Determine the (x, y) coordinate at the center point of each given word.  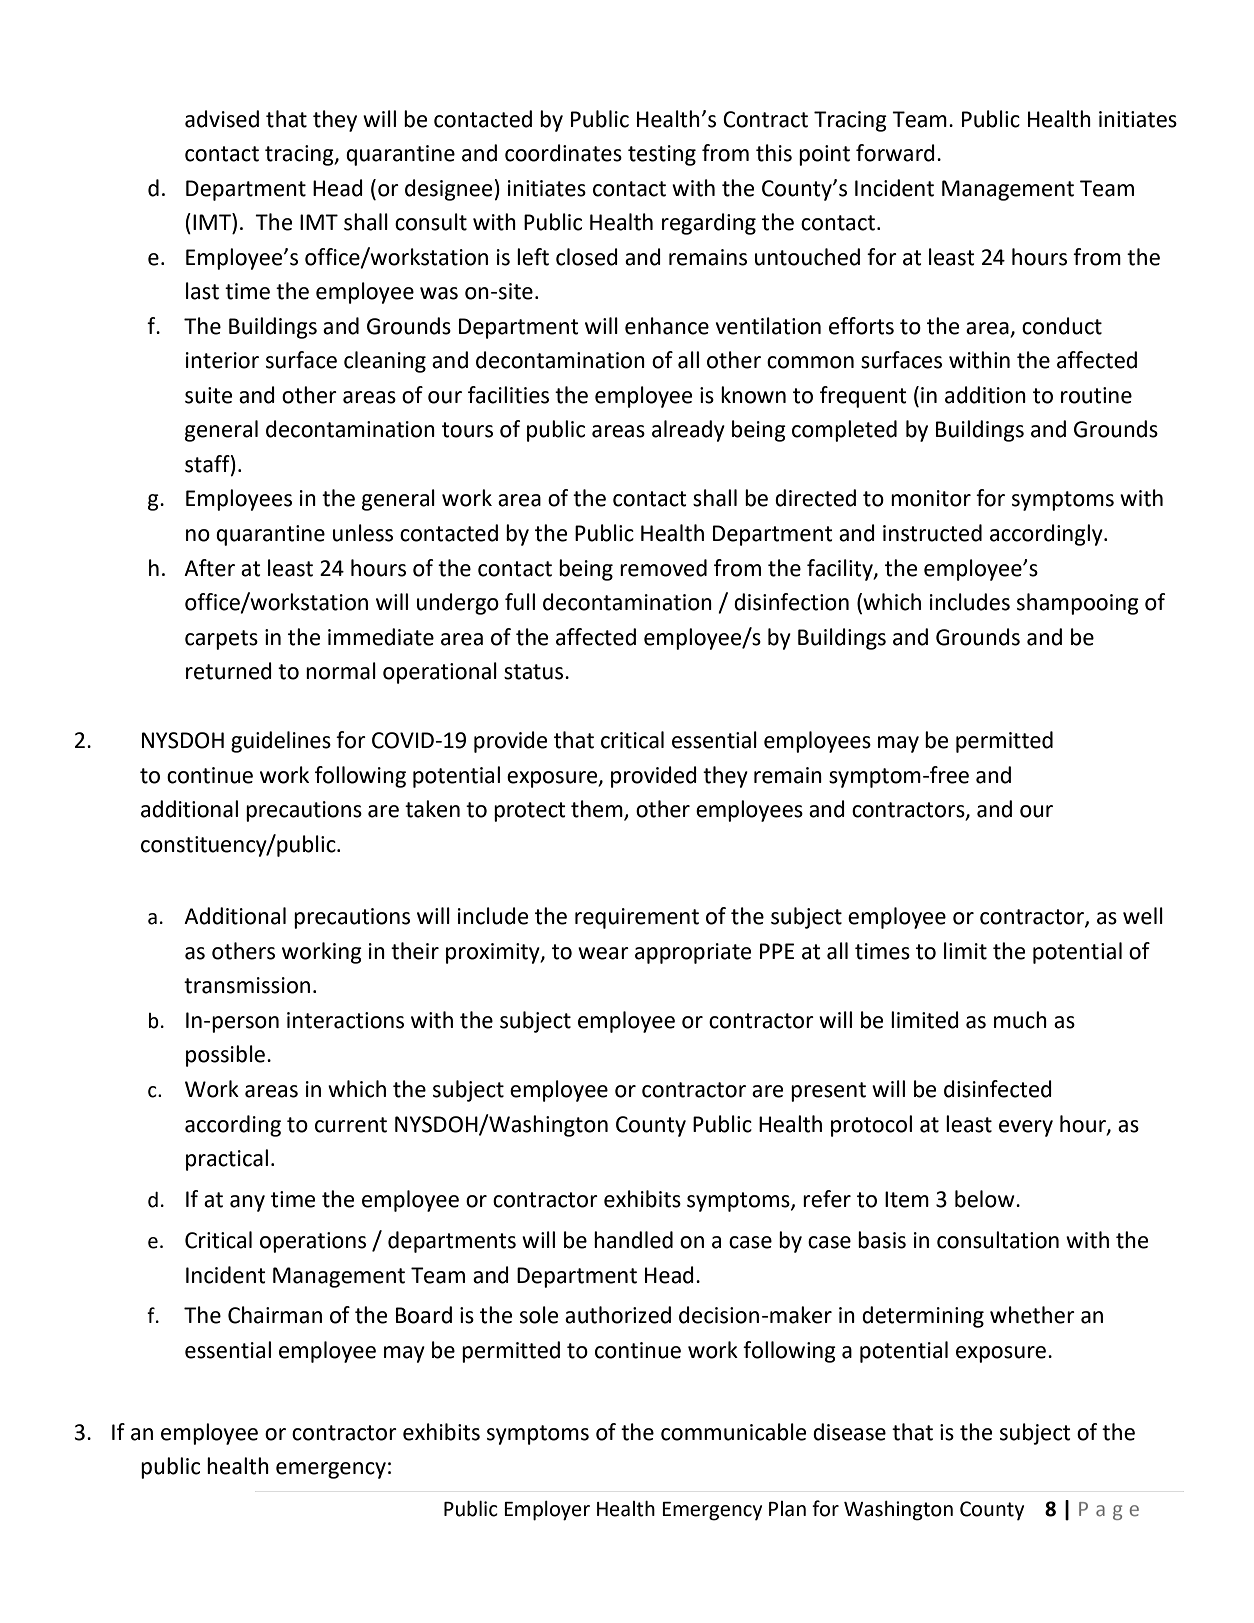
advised (222, 119)
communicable (733, 1432)
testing (662, 155)
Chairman (275, 1315)
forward (895, 153)
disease (849, 1432)
